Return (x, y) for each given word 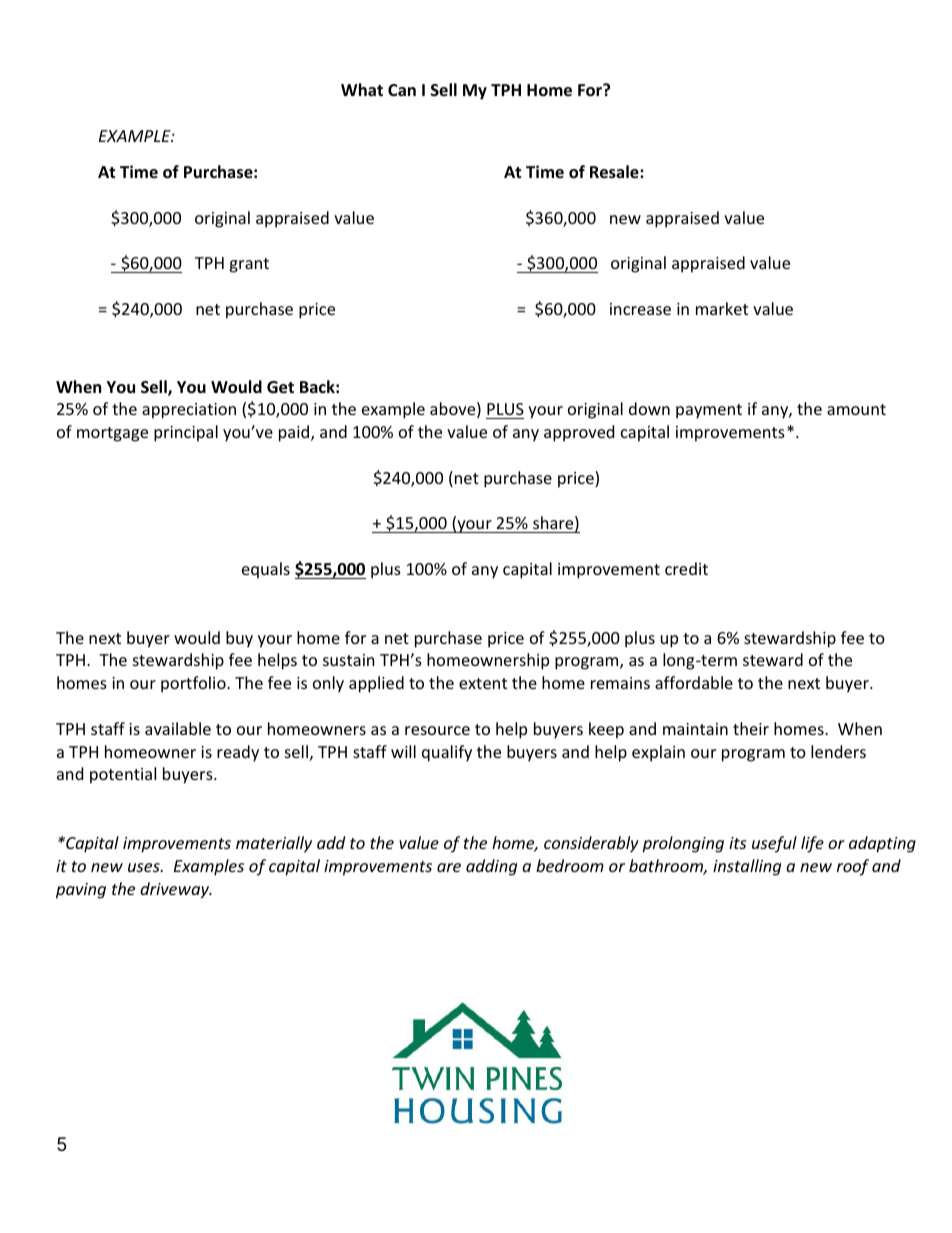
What (362, 89)
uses (145, 867)
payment (709, 411)
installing (747, 867)
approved (579, 433)
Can (402, 90)
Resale (615, 172)
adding (491, 867)
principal (186, 433)
